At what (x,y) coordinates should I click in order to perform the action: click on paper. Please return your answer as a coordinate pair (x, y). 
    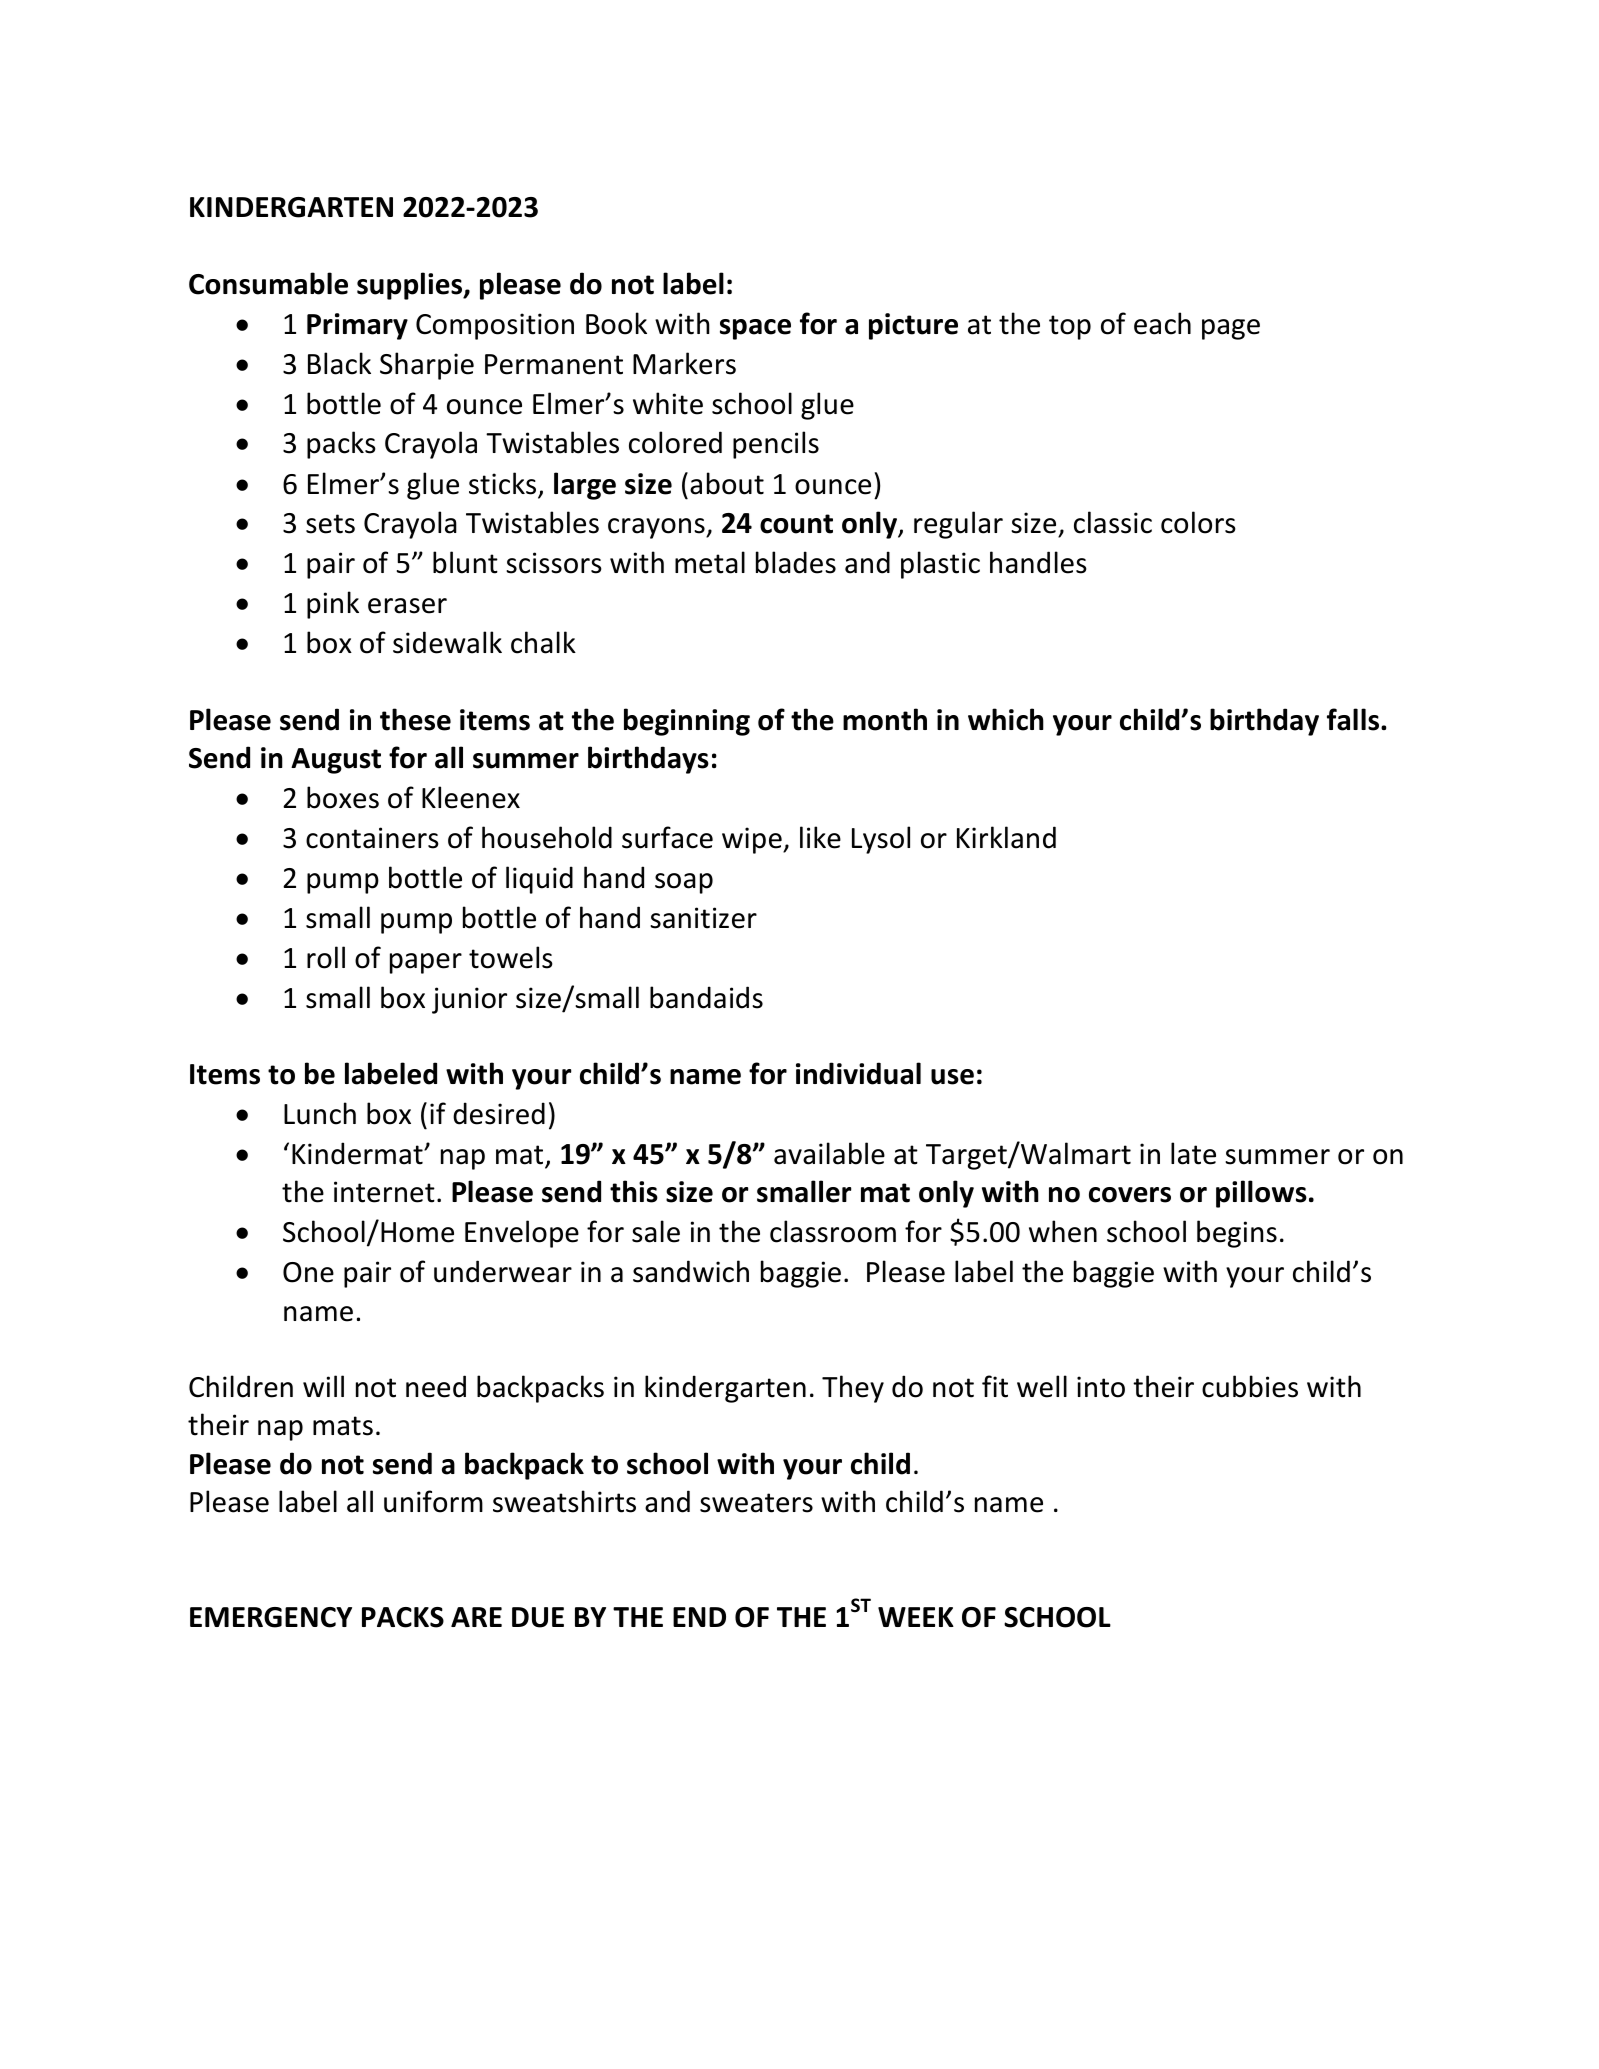
    Looking at the image, I should click on (426, 963).
